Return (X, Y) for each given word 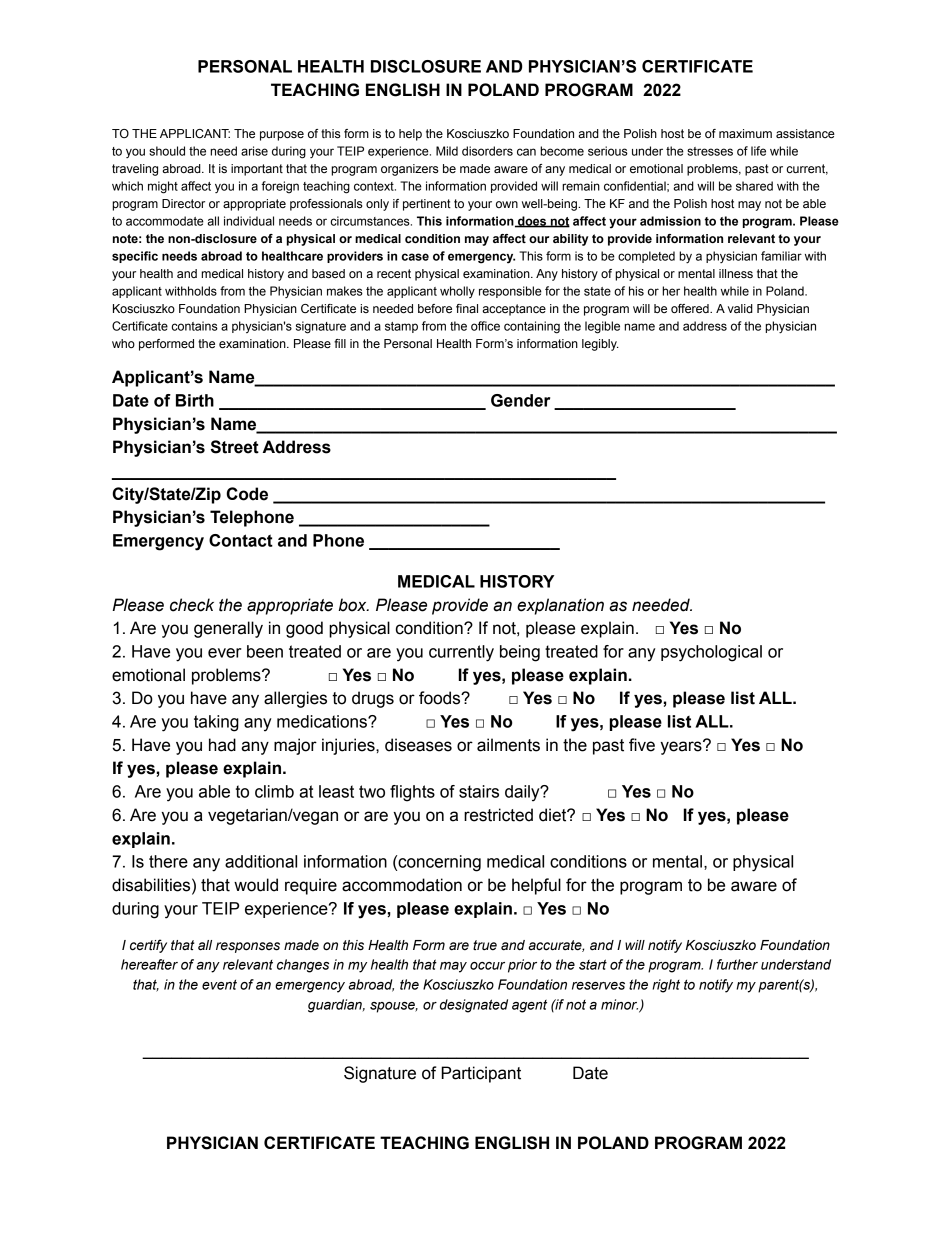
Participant (481, 1074)
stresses (710, 151)
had (222, 745)
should (167, 151)
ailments (508, 745)
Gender (520, 400)
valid (740, 308)
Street (235, 447)
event (219, 985)
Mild (447, 151)
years (682, 747)
